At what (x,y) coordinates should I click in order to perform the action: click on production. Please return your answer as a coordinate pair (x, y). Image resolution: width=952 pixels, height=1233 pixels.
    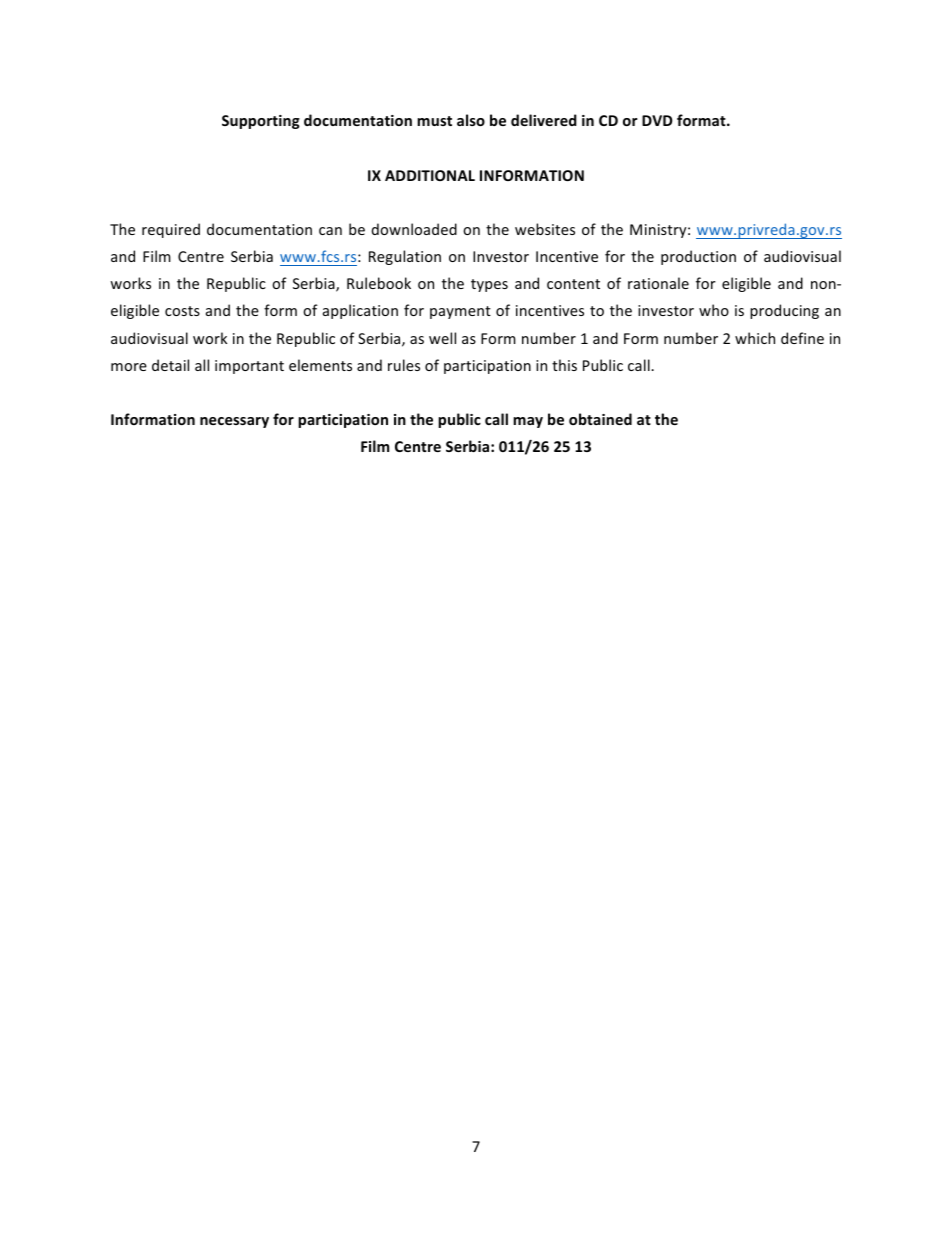
    Looking at the image, I should click on (698, 257).
